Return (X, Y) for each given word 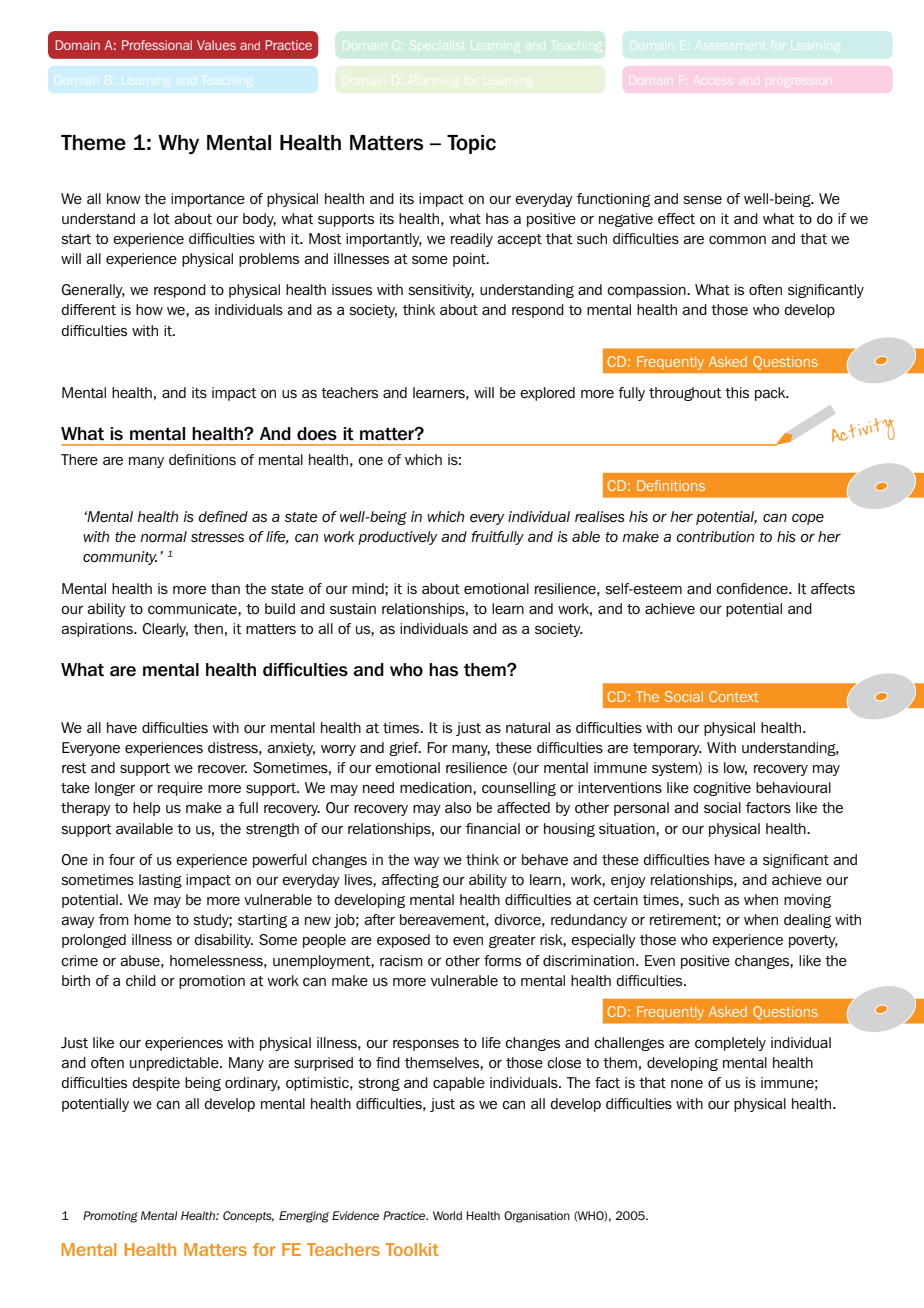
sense (702, 200)
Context (734, 696)
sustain (353, 609)
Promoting (110, 1217)
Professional (157, 45)
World (447, 1215)
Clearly (165, 630)
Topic (471, 144)
